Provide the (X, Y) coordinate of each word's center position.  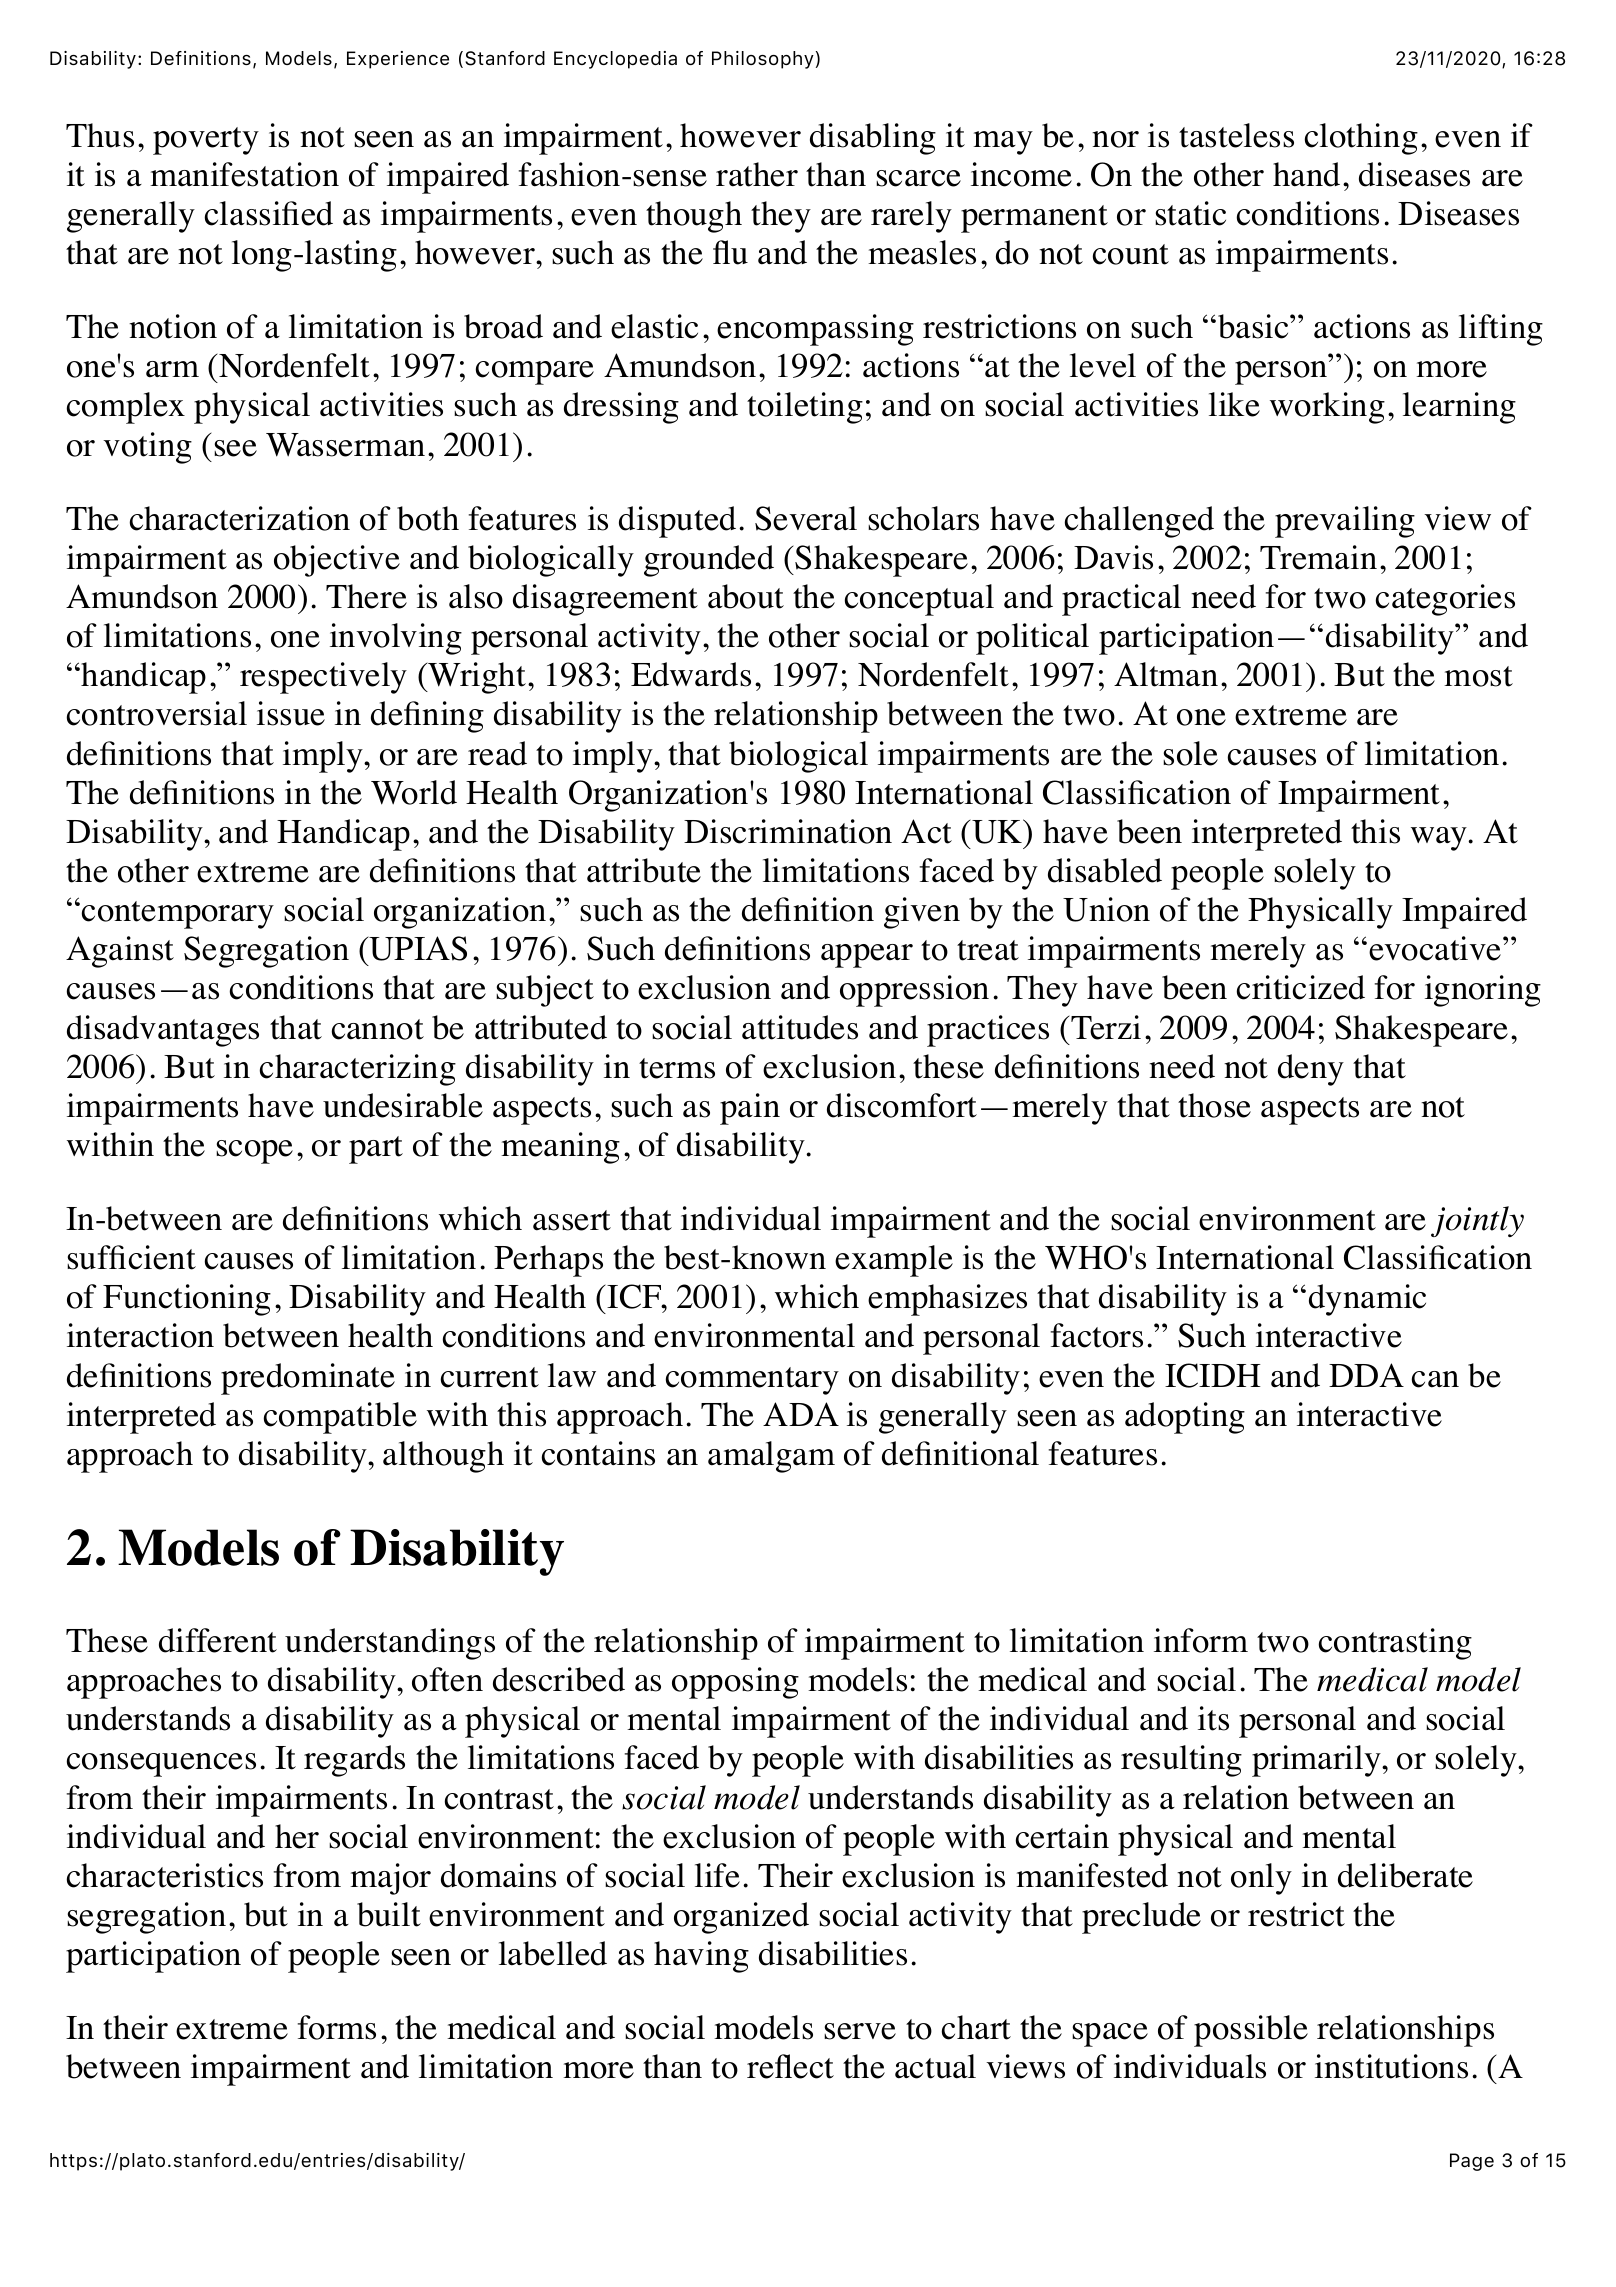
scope (254, 1152)
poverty (206, 141)
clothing (1361, 139)
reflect (790, 2066)
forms (337, 2027)
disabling (873, 139)
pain (750, 1109)
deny (1311, 1070)
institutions (1391, 2066)
